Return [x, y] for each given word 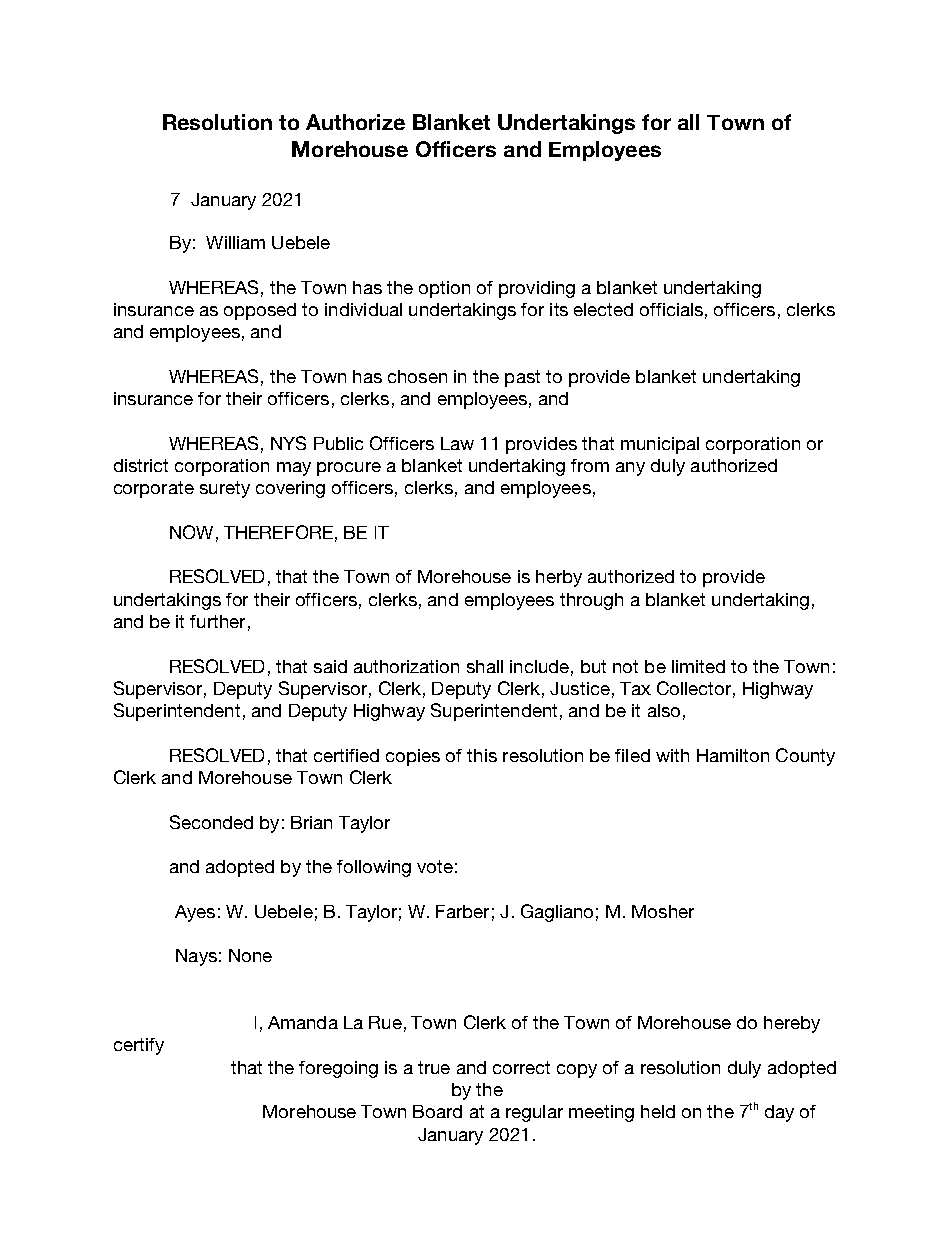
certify [139, 1046]
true [434, 1067]
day [779, 1113]
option [444, 289]
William [235, 242]
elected [603, 309]
